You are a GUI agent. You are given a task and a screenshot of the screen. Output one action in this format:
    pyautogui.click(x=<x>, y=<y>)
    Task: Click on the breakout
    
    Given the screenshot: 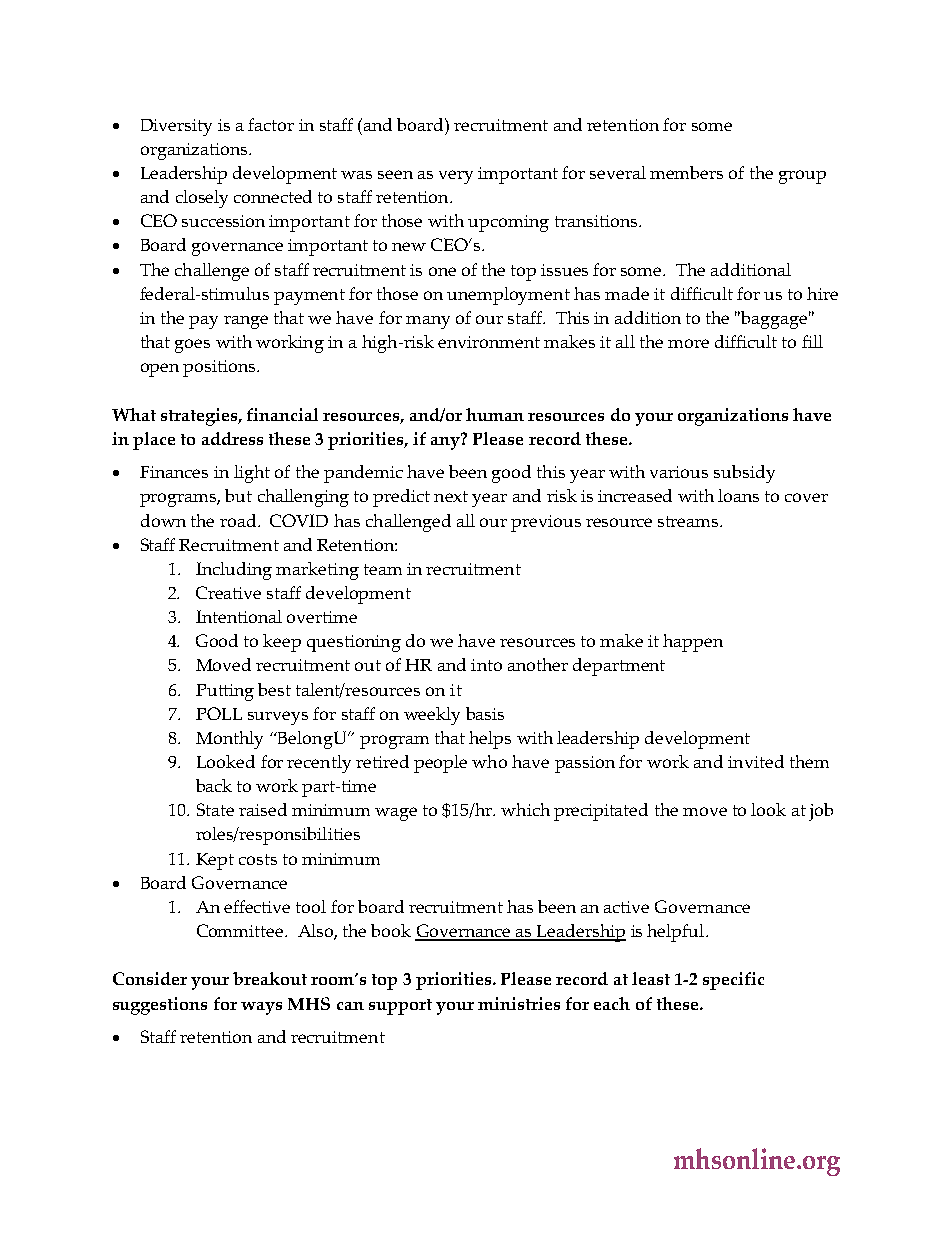 What is the action you would take?
    pyautogui.click(x=270, y=978)
